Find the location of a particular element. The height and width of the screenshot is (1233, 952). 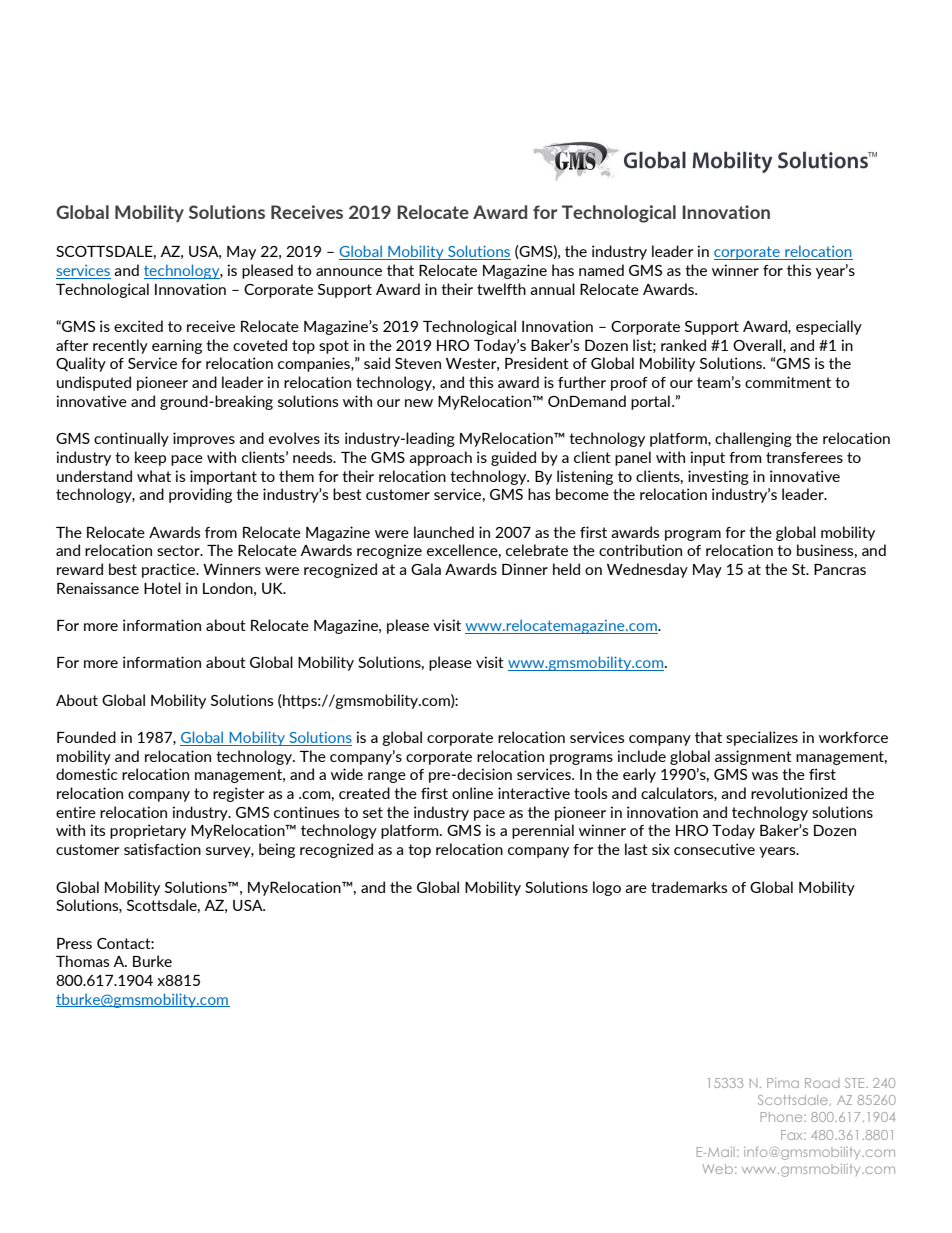

Gala is located at coordinates (426, 569).
